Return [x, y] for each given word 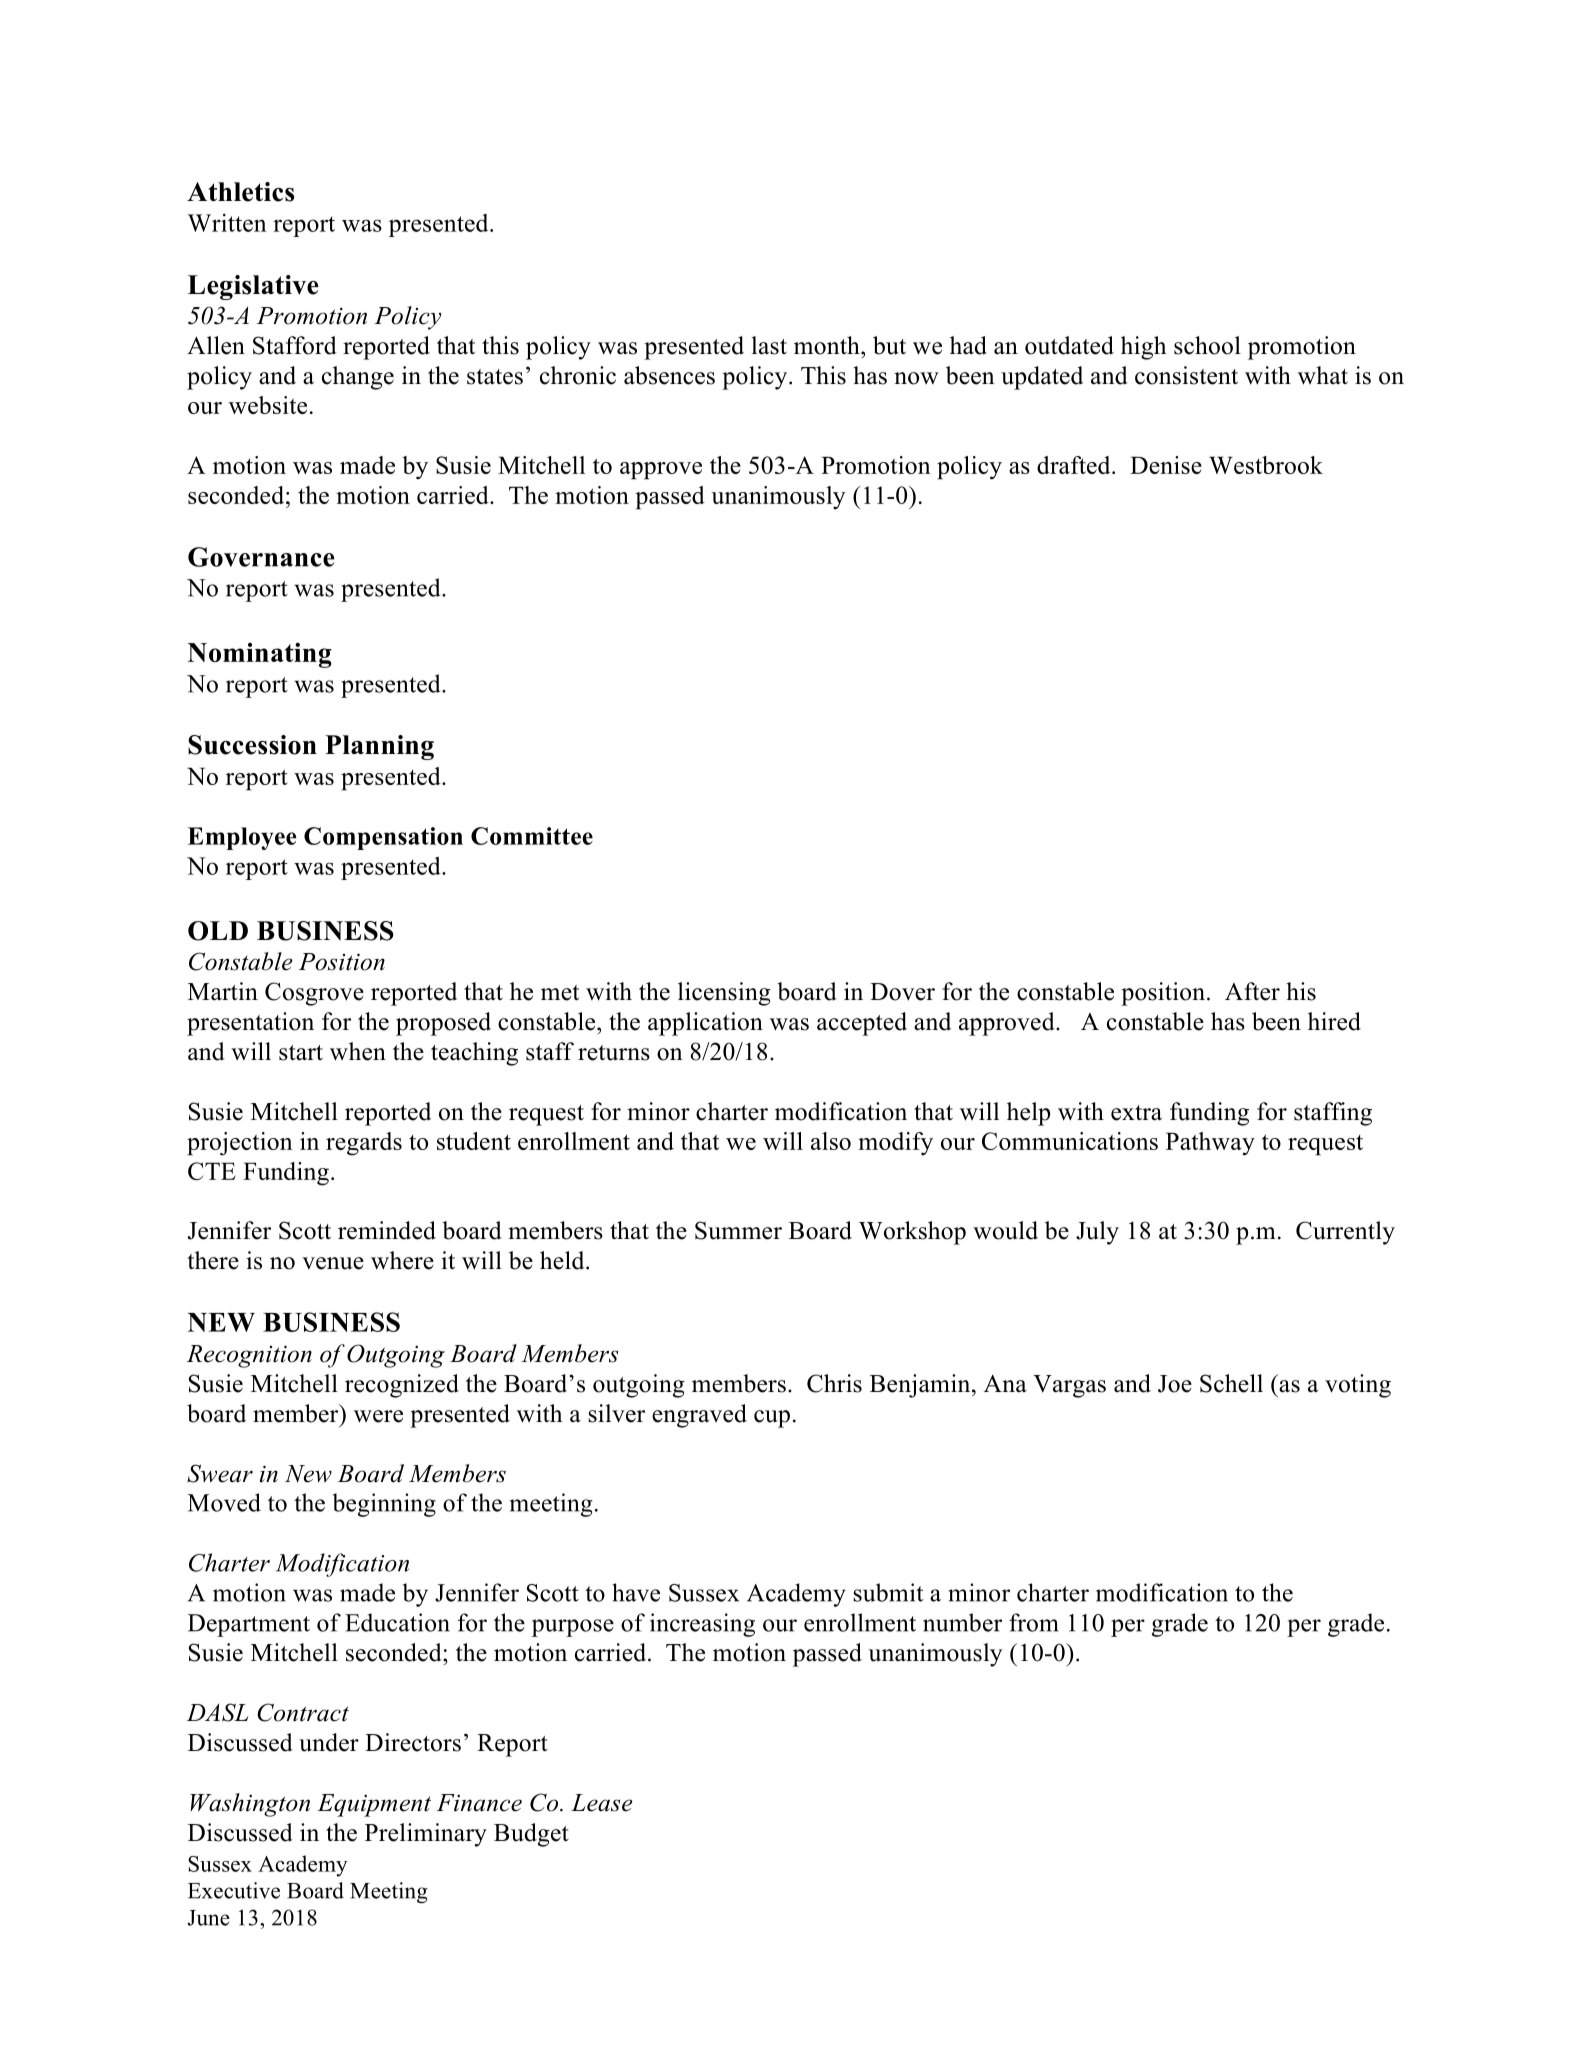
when [358, 1051]
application [705, 1024]
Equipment [374, 1805]
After [1252, 991]
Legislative [253, 287]
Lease [602, 1803]
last [769, 345]
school [1207, 345]
